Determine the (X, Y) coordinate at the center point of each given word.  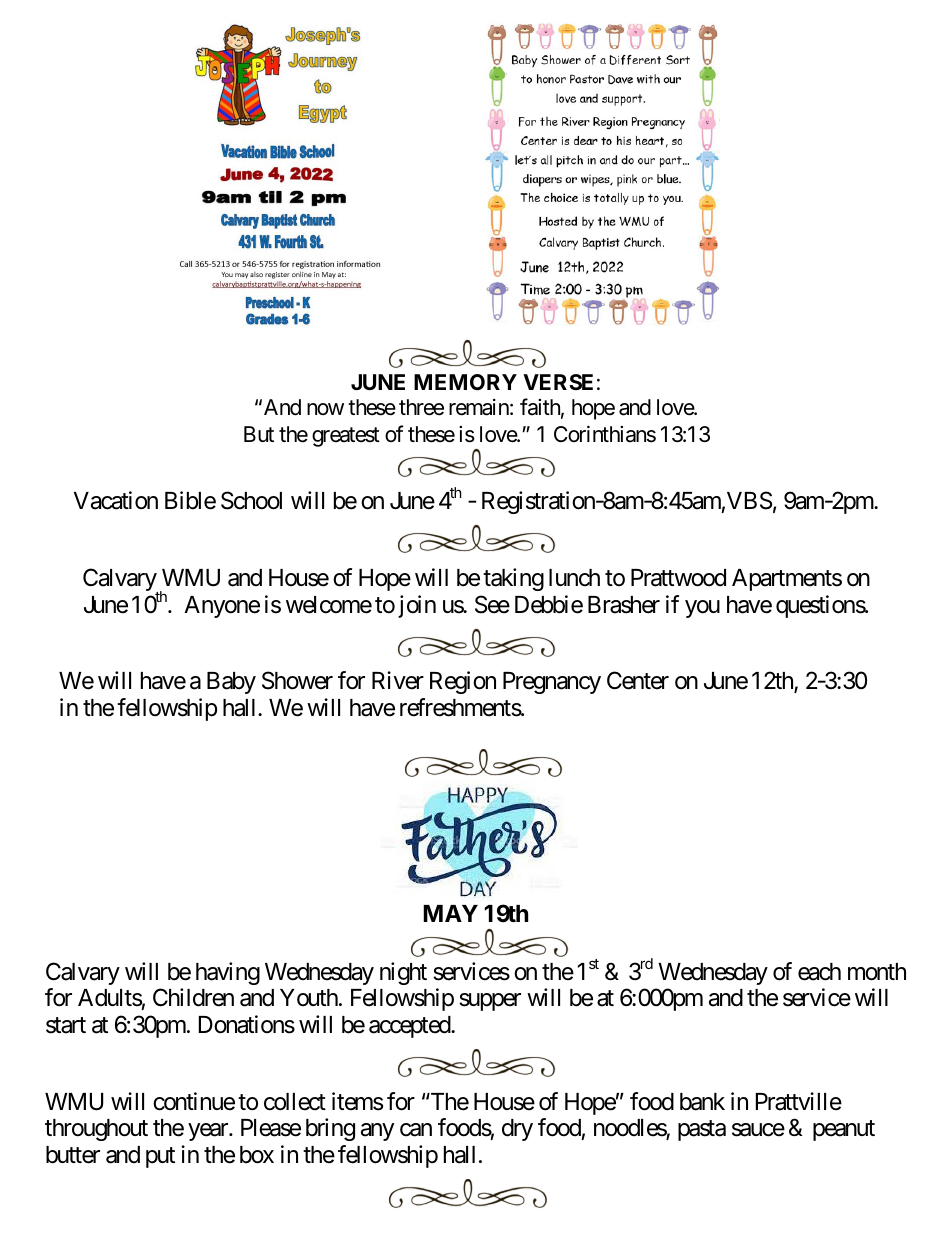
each (819, 972)
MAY (450, 913)
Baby (231, 683)
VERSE (558, 382)
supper (490, 1002)
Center (638, 680)
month (877, 972)
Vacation (116, 500)
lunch (574, 578)
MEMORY (465, 382)
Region (463, 682)
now (325, 409)
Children (193, 997)
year (209, 1132)
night (403, 973)
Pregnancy (552, 683)
